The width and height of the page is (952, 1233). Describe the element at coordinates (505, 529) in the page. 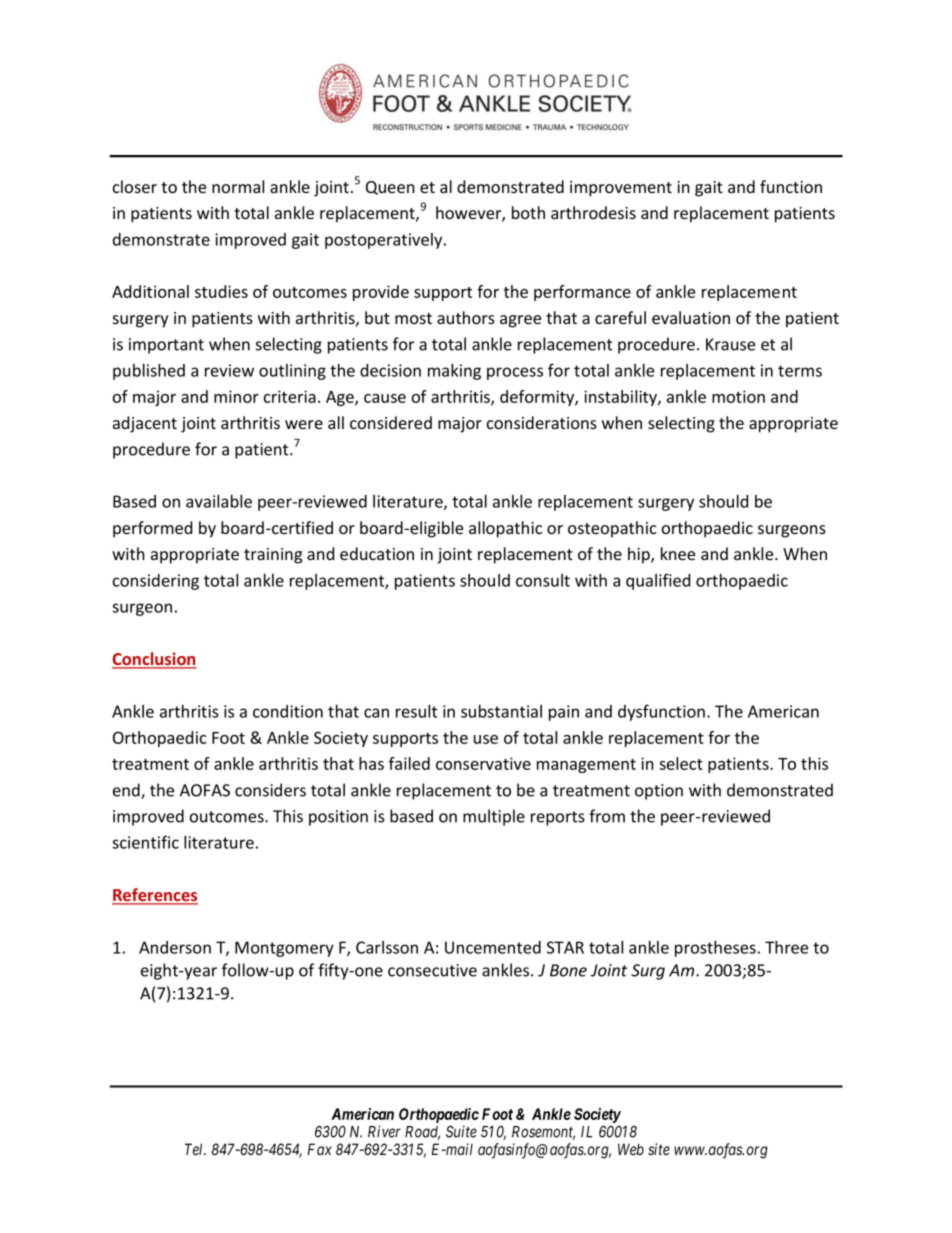

I see `allopathic` at that location.
